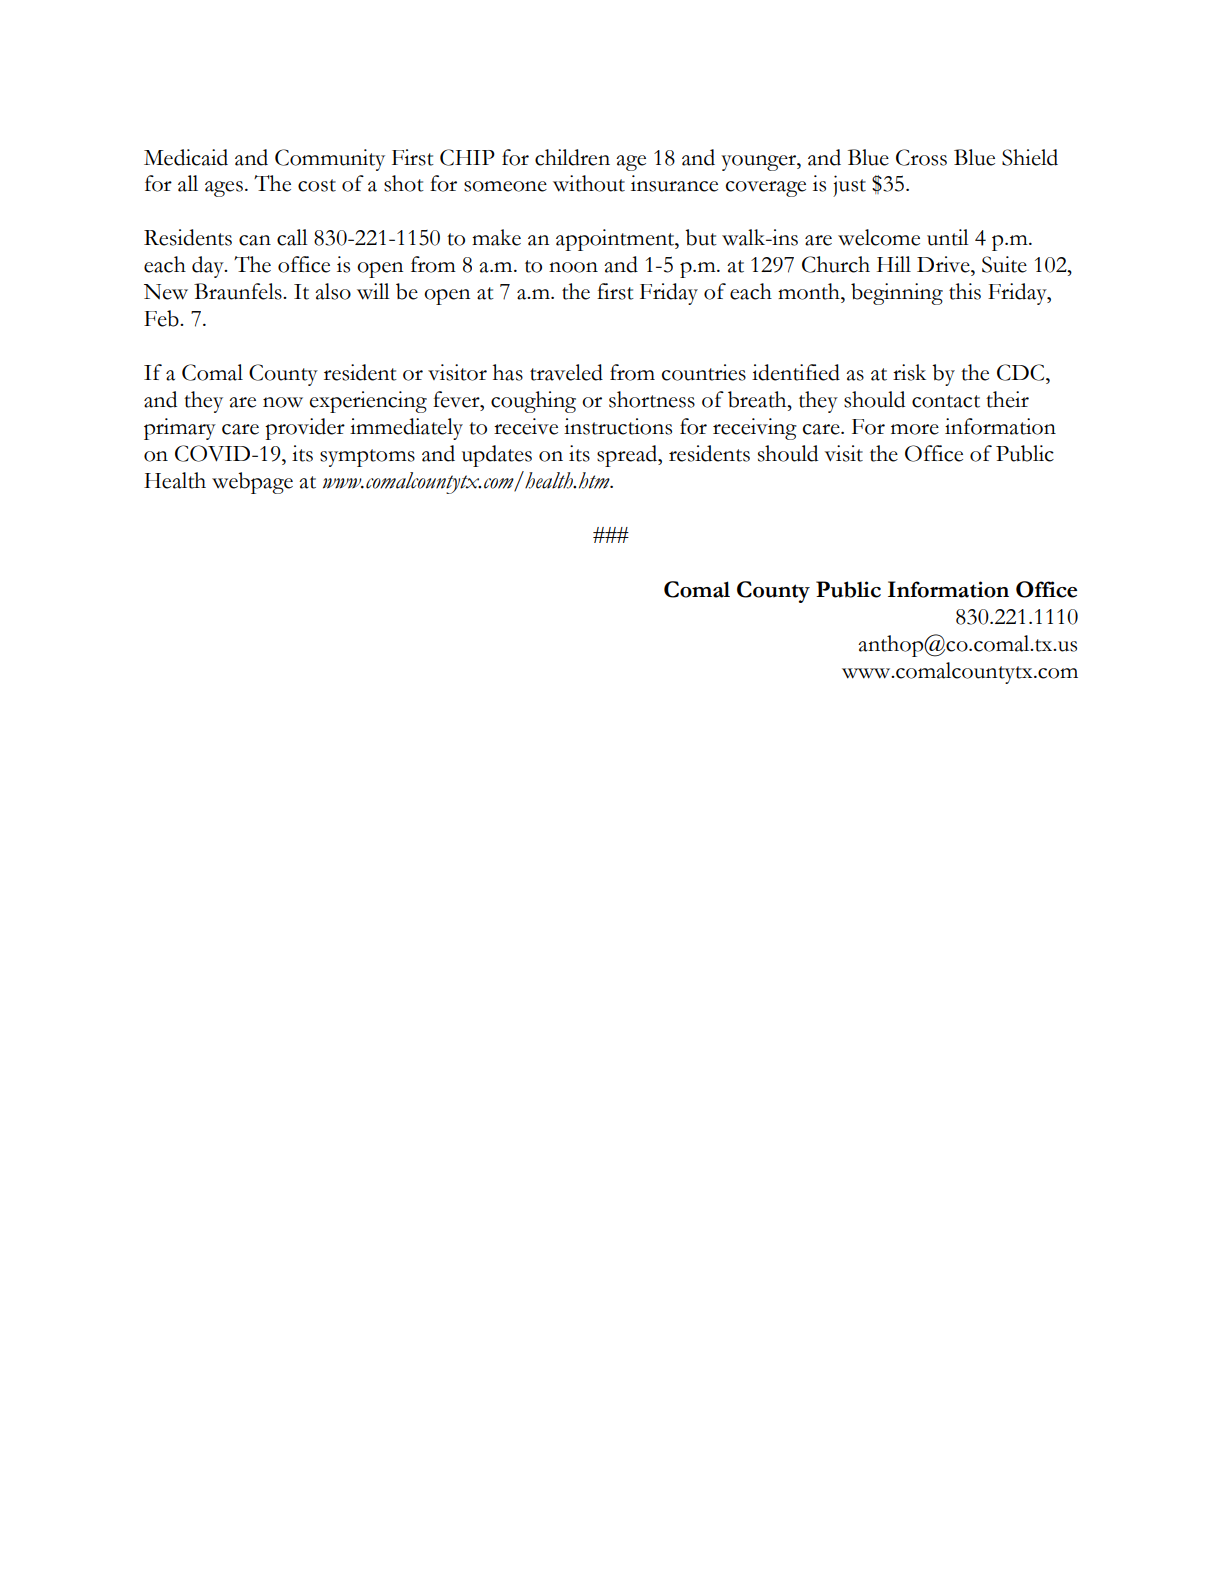 This page has width=1222, height=1581. What do you see at coordinates (921, 157) in the page?
I see `Cross` at bounding box center [921, 157].
